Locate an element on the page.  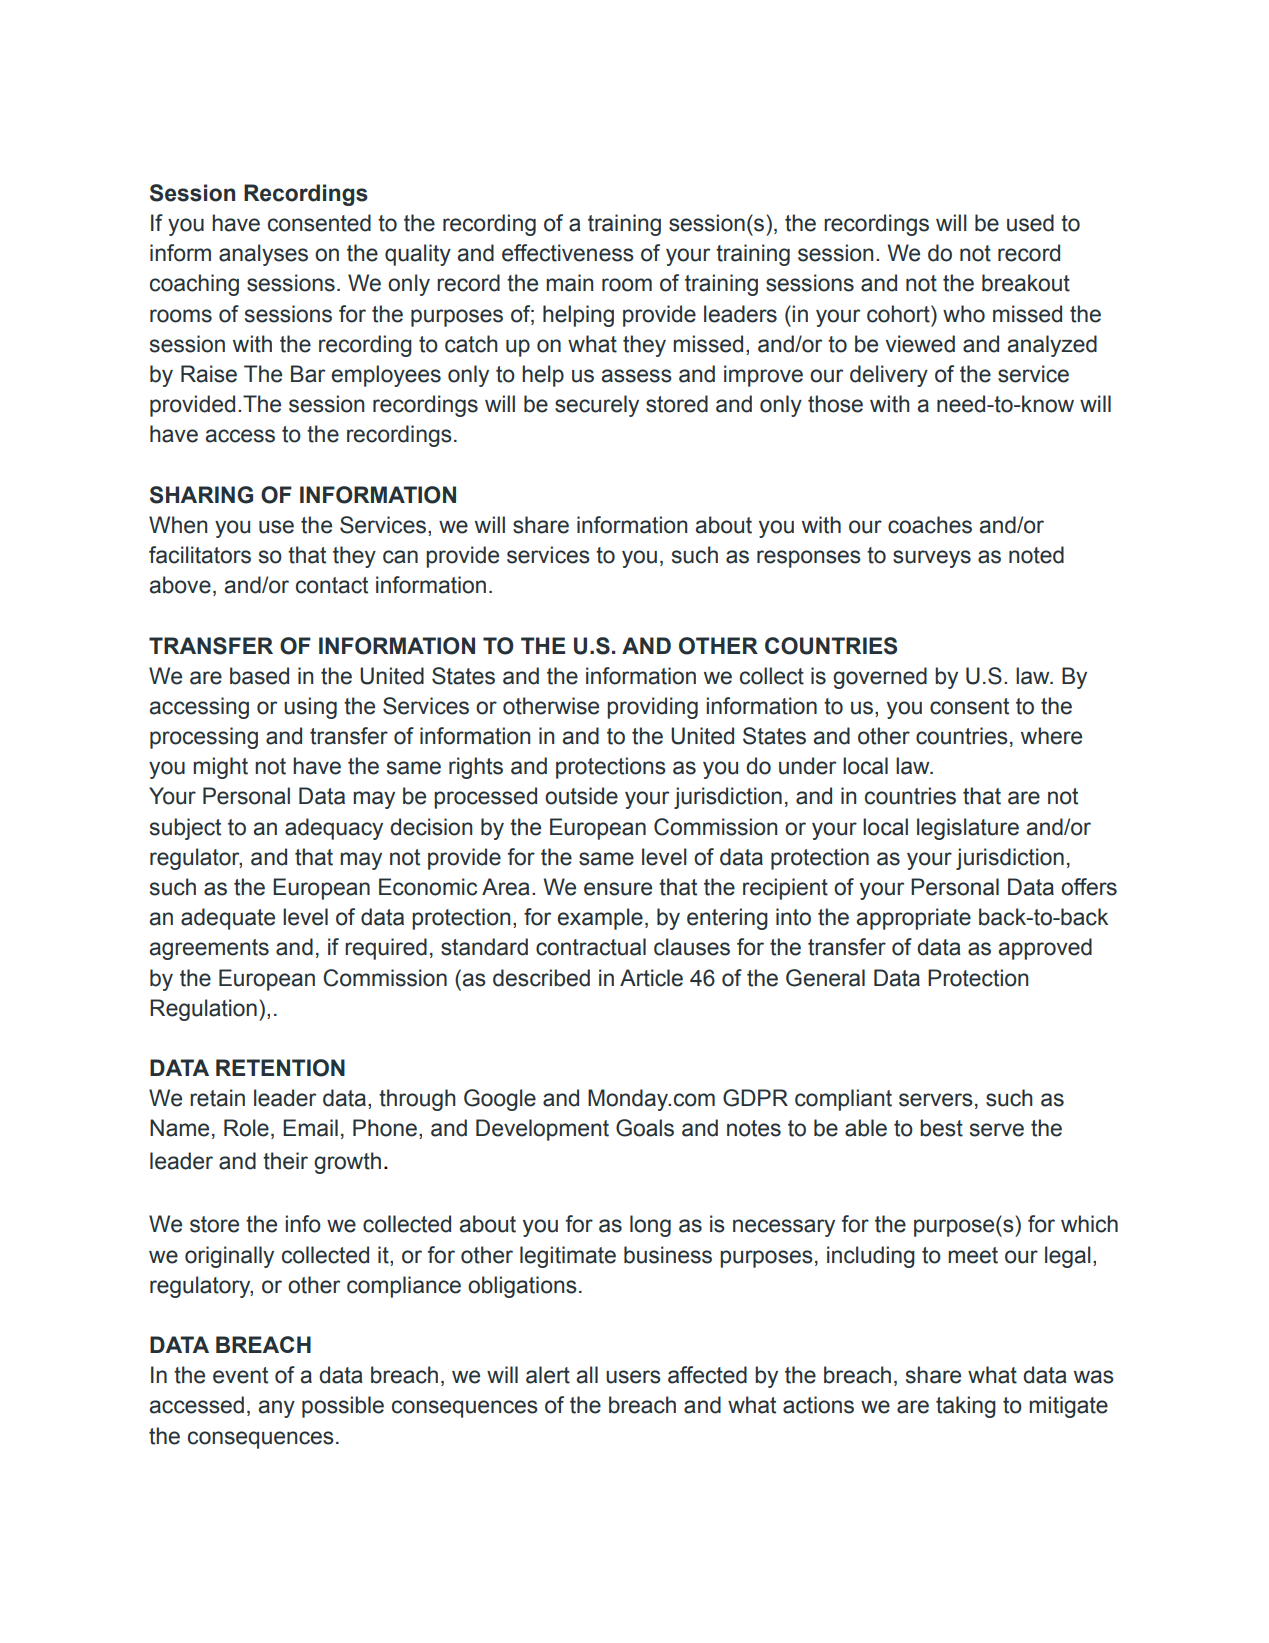
analyses is located at coordinates (263, 255).
